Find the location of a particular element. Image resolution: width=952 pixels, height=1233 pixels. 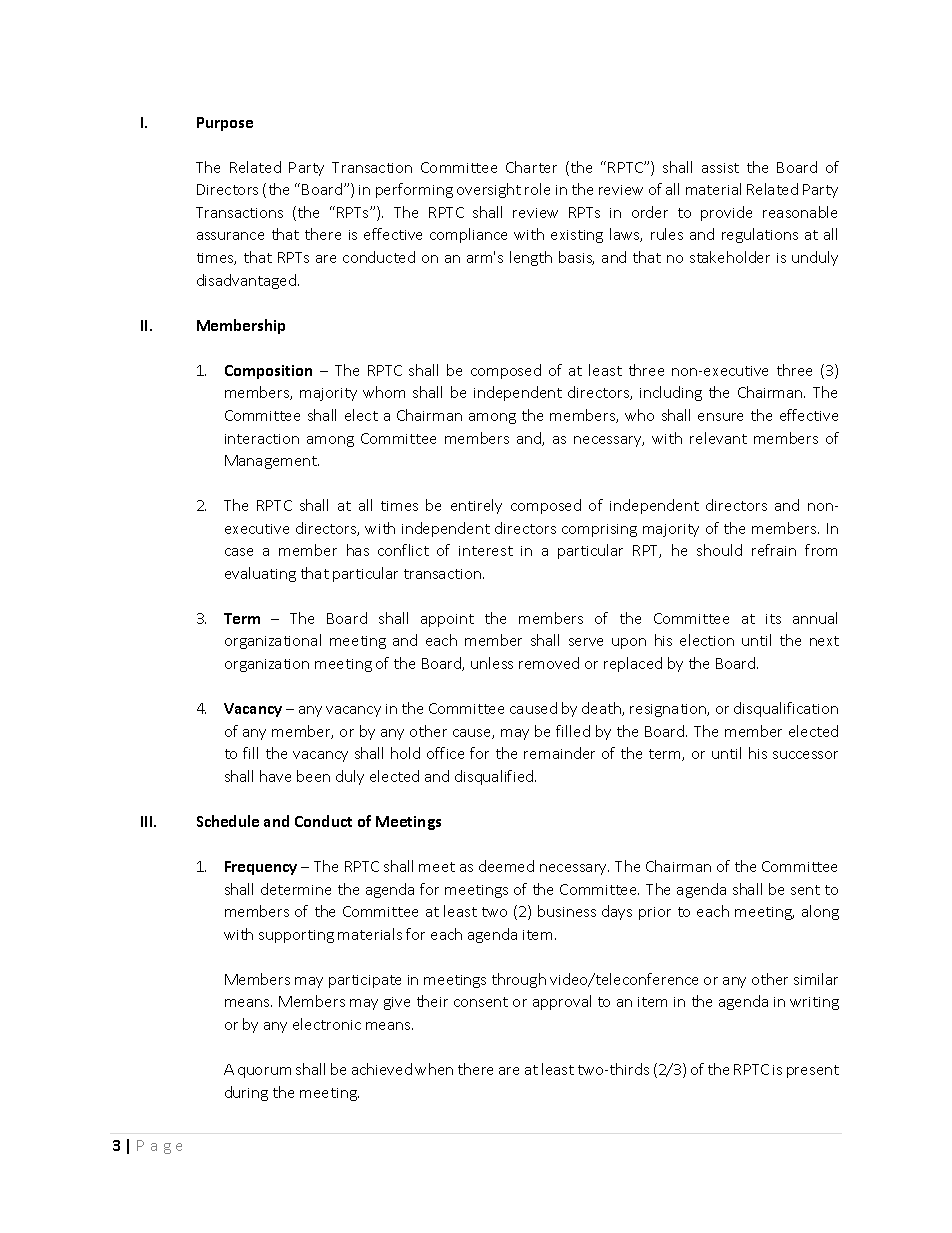

Purpose is located at coordinates (225, 124).
